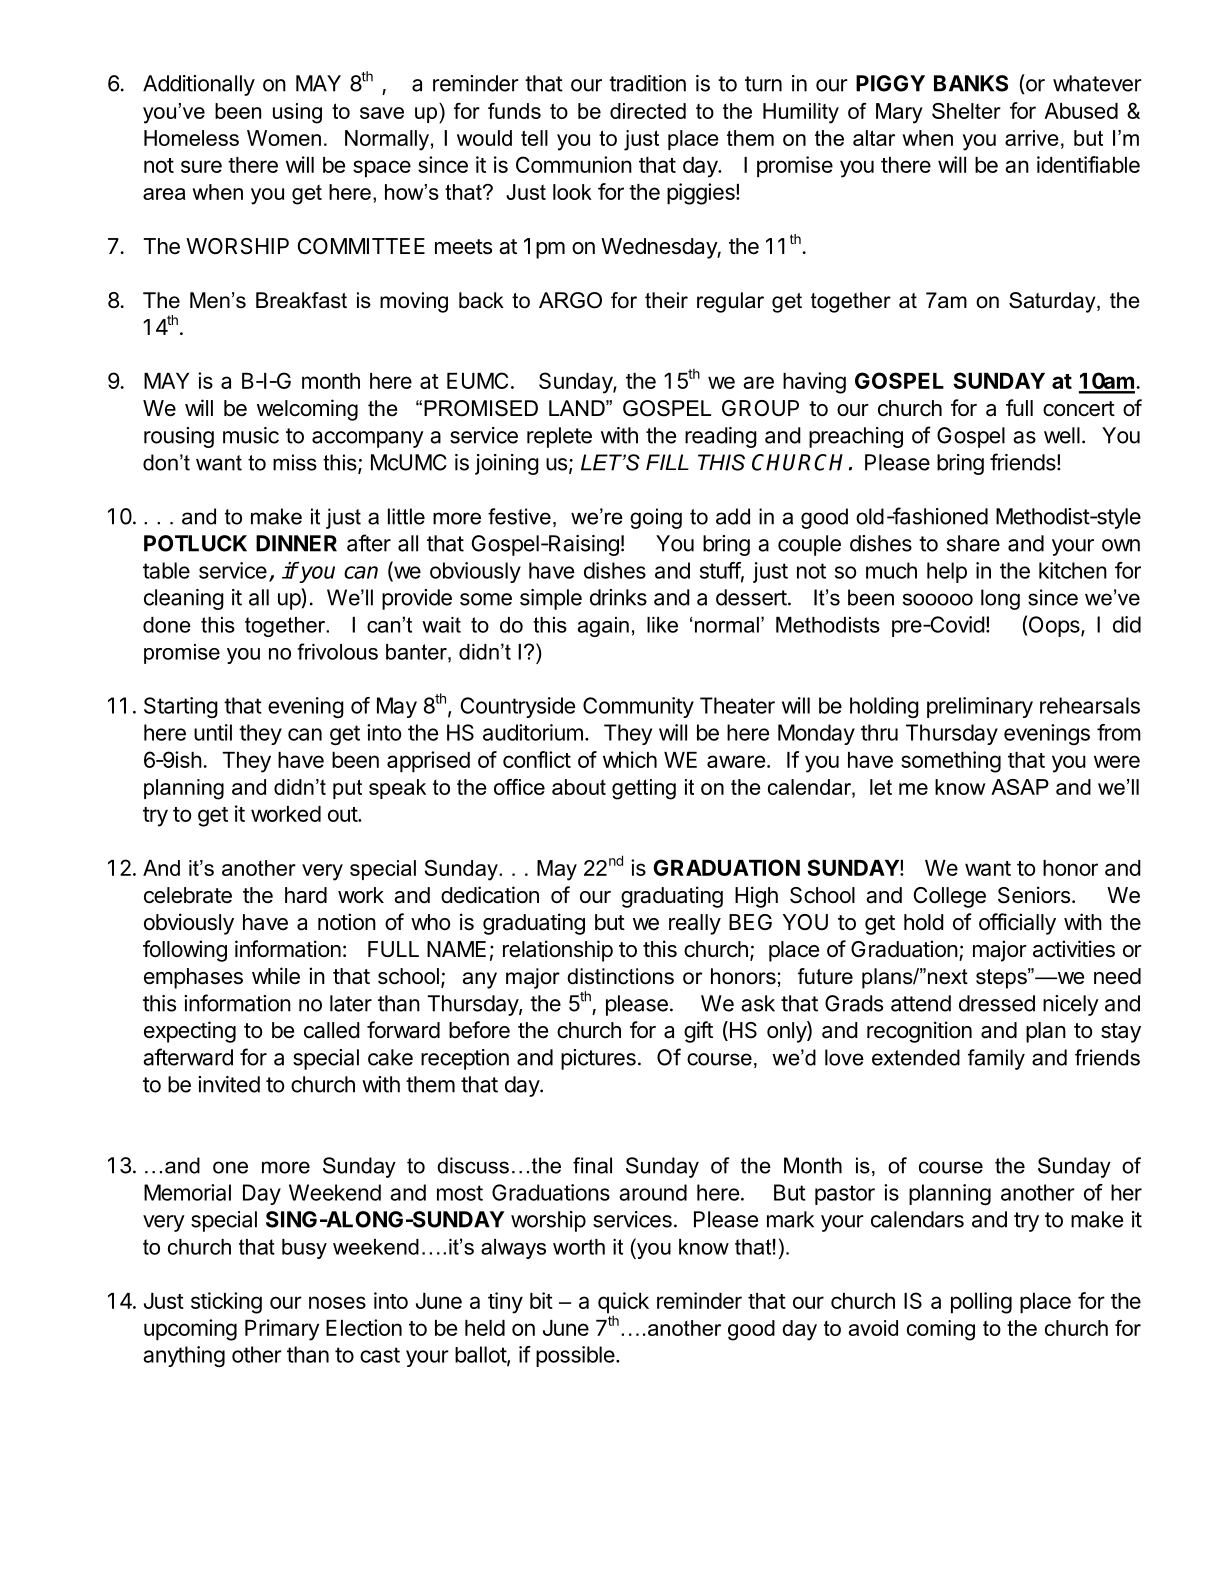  I want to click on dressed, so click(997, 1003).
